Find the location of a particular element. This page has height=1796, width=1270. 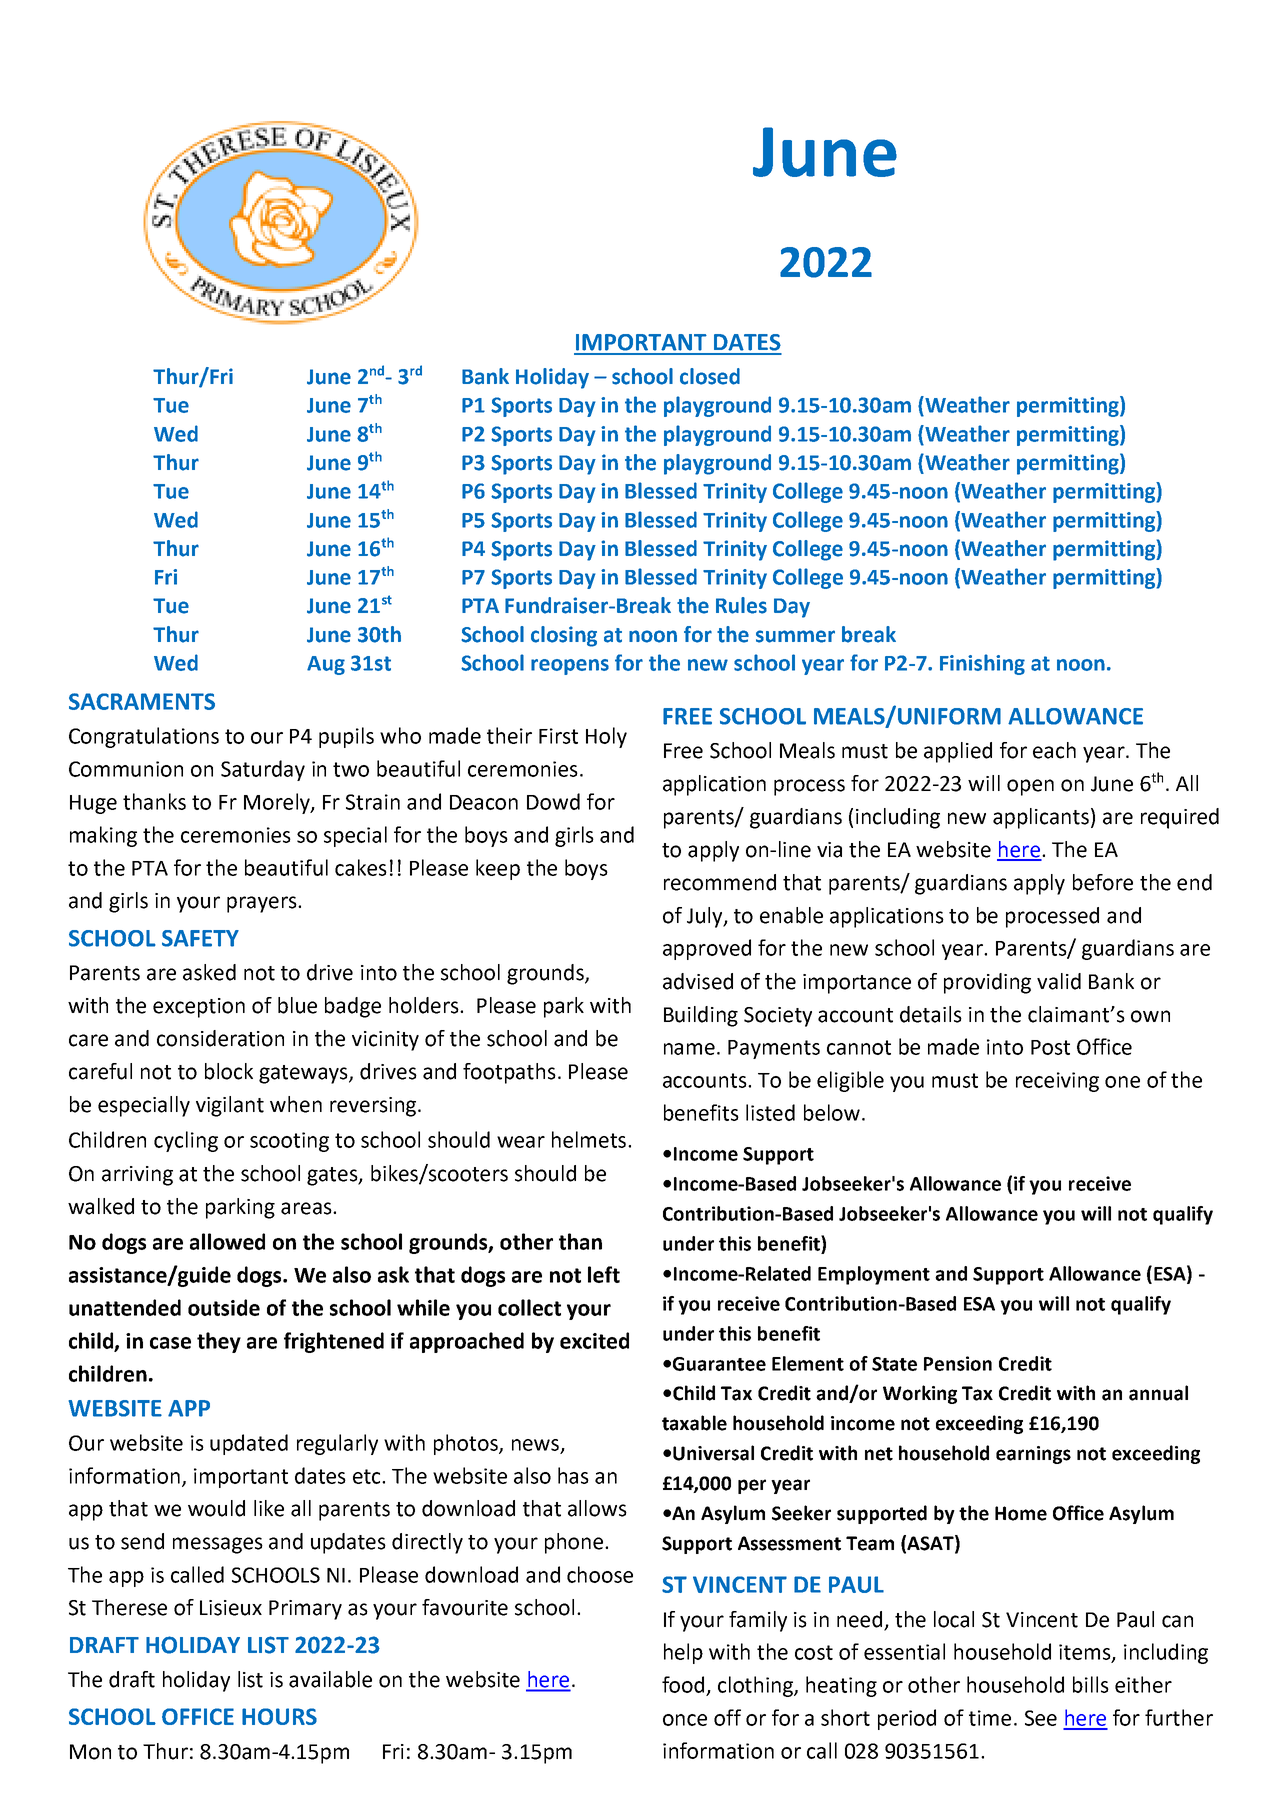

closed is located at coordinates (710, 376).
